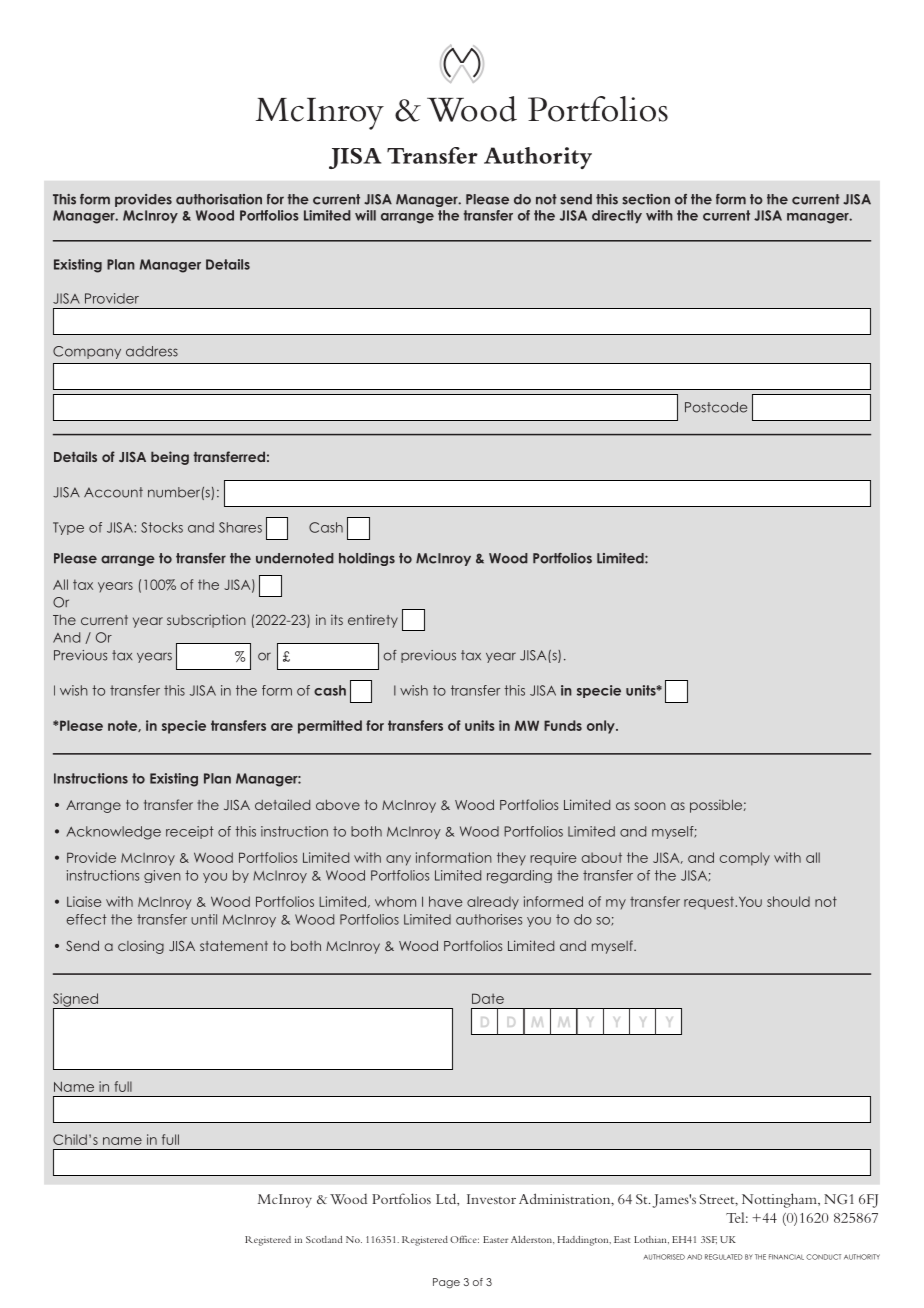 The height and width of the screenshot is (1308, 924). What do you see at coordinates (716, 407) in the screenshot?
I see `Postcode` at bounding box center [716, 407].
